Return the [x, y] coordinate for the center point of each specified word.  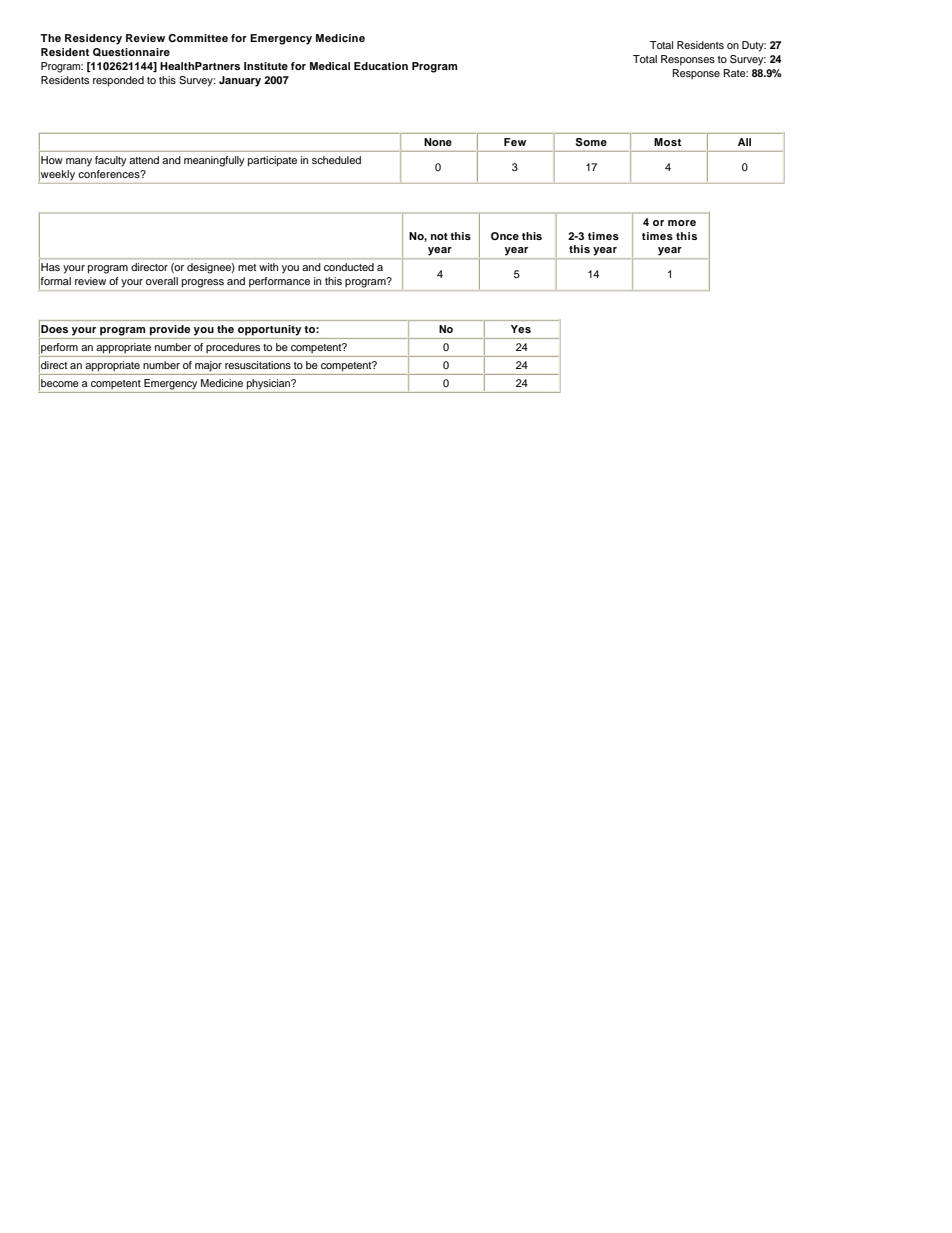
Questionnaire [131, 52]
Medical [330, 66]
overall [162, 281]
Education [381, 66]
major [208, 366]
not [439, 236]
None [438, 142]
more [682, 223]
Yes [521, 329]
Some [591, 142]
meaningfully [214, 161]
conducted [349, 267]
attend [144, 160]
